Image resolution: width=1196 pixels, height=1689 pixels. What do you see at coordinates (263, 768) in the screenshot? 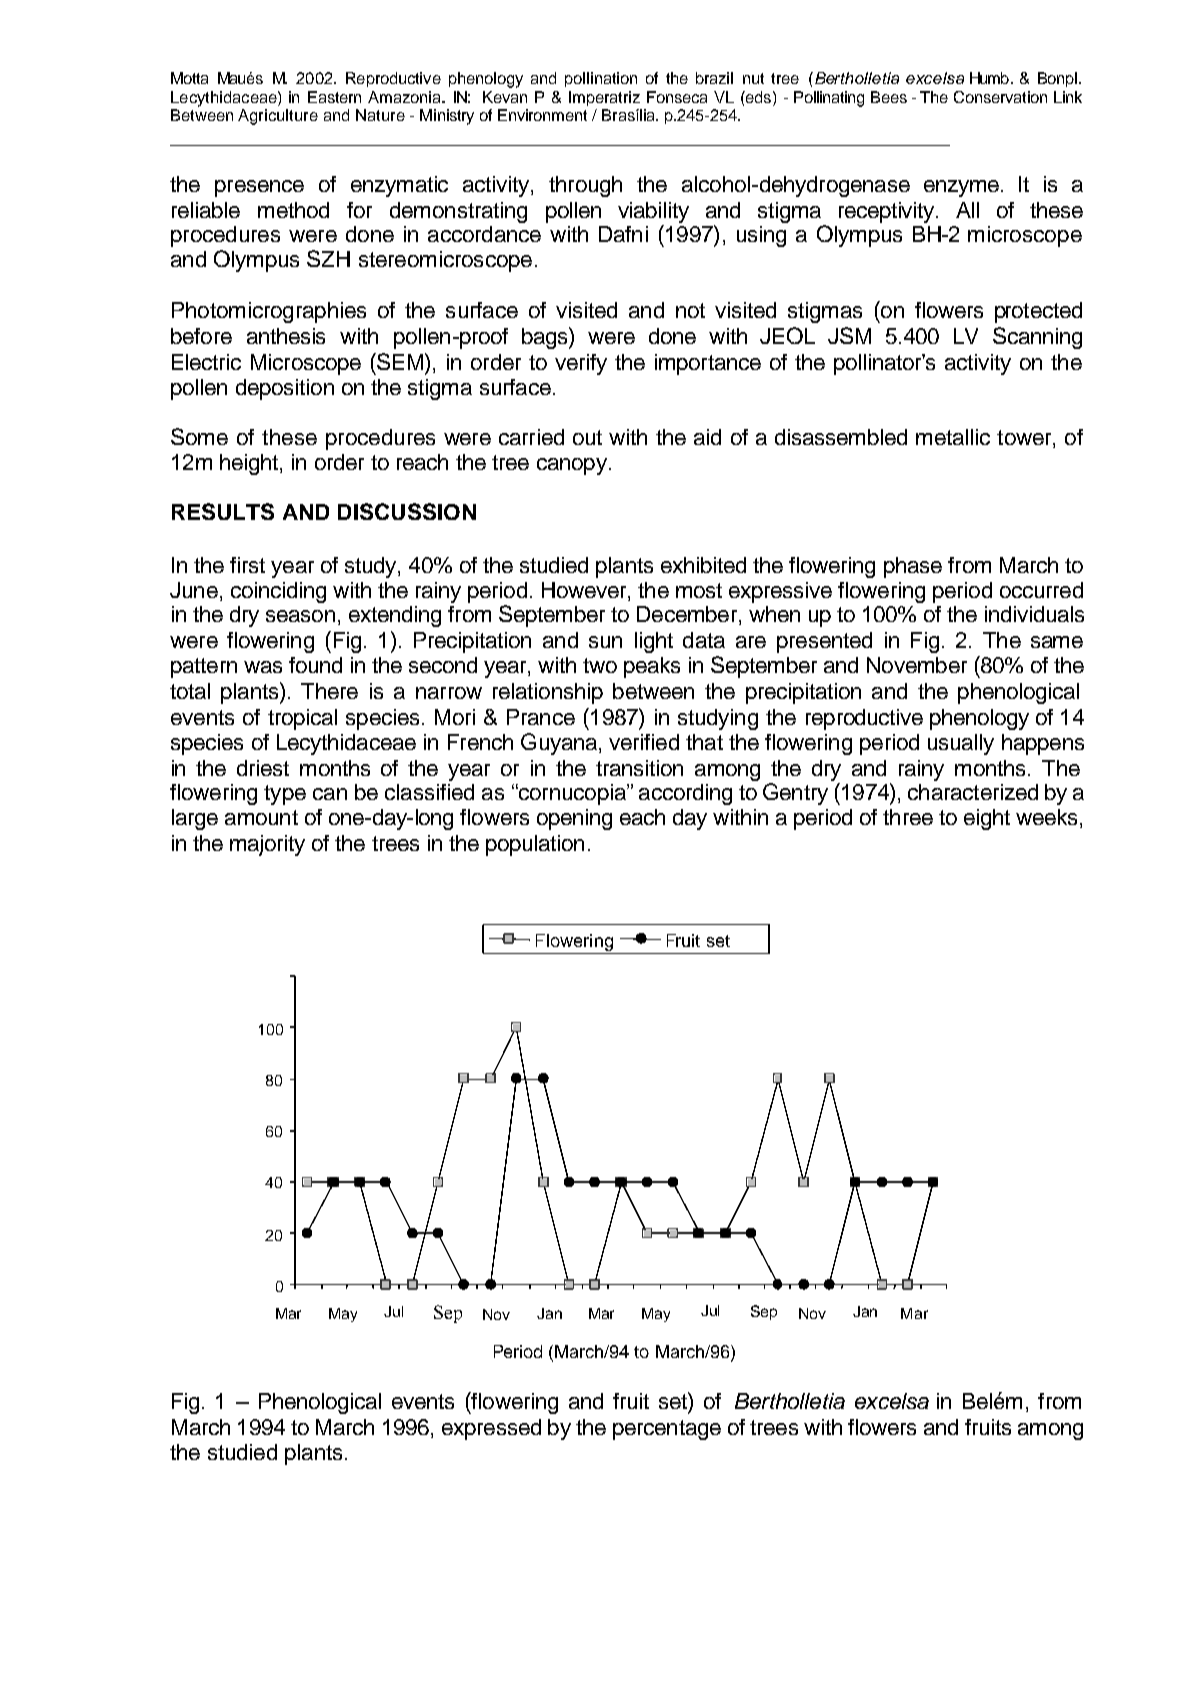
I see `driest` at bounding box center [263, 768].
